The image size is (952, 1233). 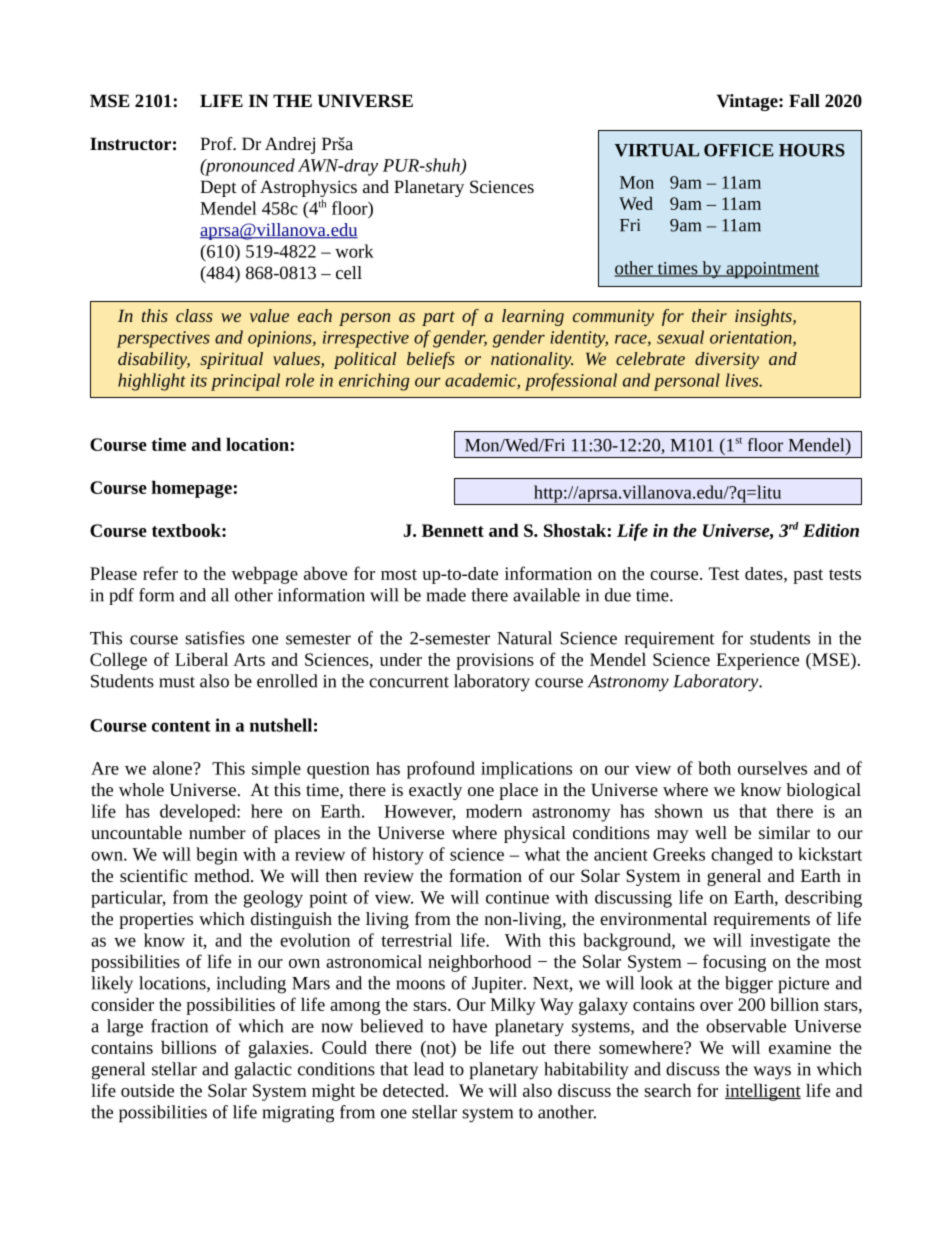 What do you see at coordinates (495, 661) in the document?
I see `provisions` at bounding box center [495, 661].
